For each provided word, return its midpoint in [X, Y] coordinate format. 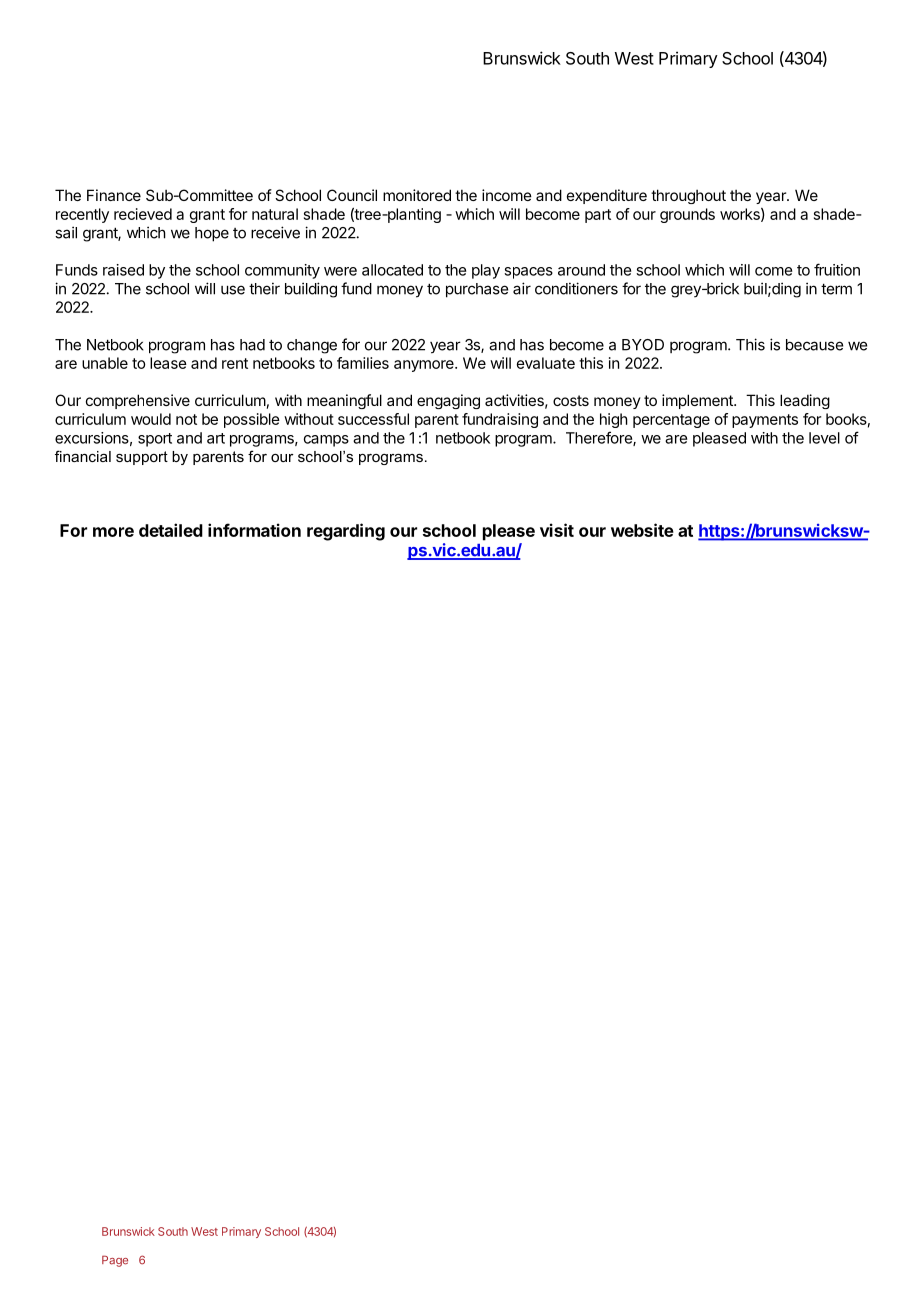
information [254, 530]
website [642, 530]
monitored [417, 195]
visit [557, 530]
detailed [171, 530]
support [142, 458]
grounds [687, 215]
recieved [143, 214]
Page [115, 1261]
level [824, 438]
